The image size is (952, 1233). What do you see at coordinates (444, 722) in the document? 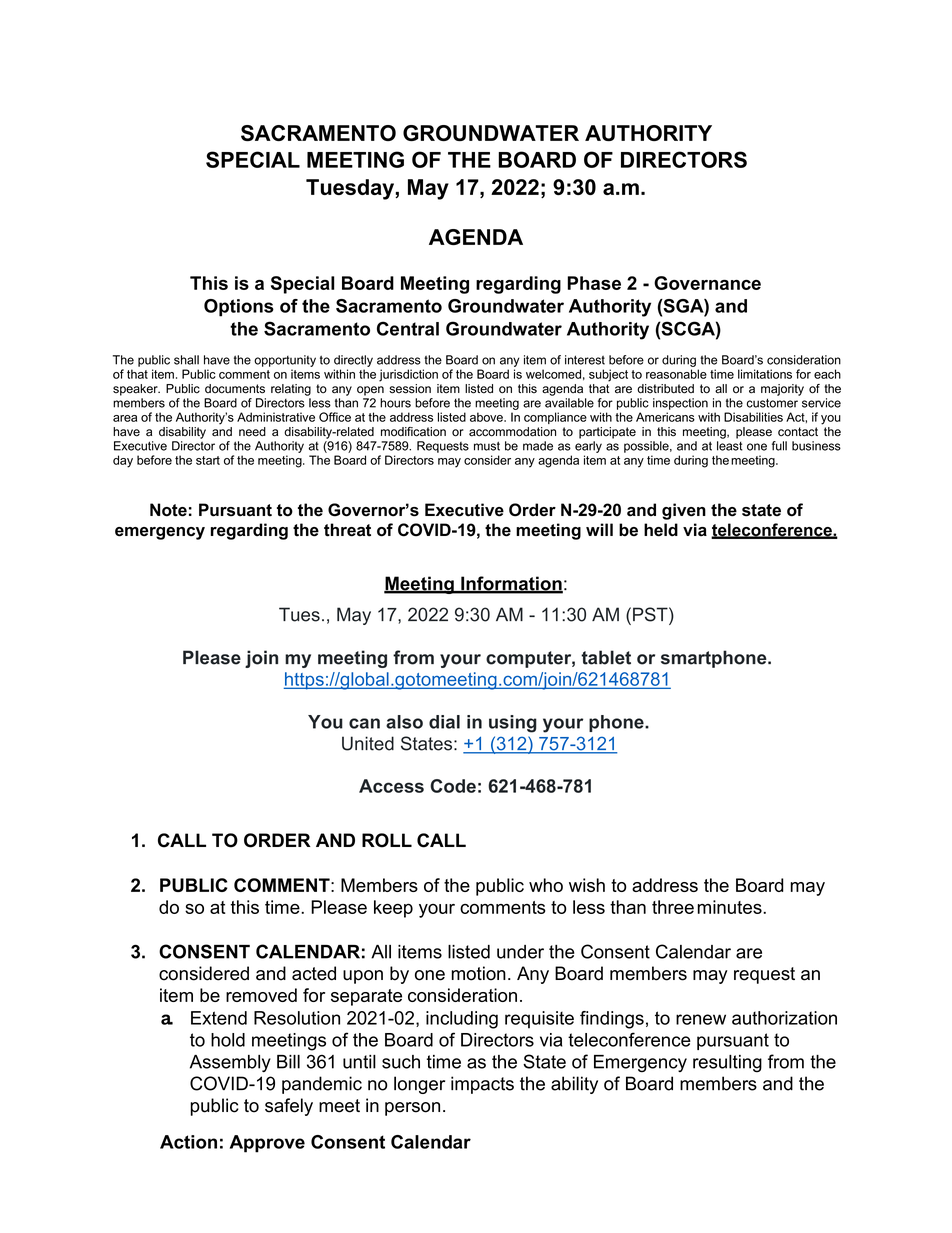
I see `dial` at bounding box center [444, 722].
